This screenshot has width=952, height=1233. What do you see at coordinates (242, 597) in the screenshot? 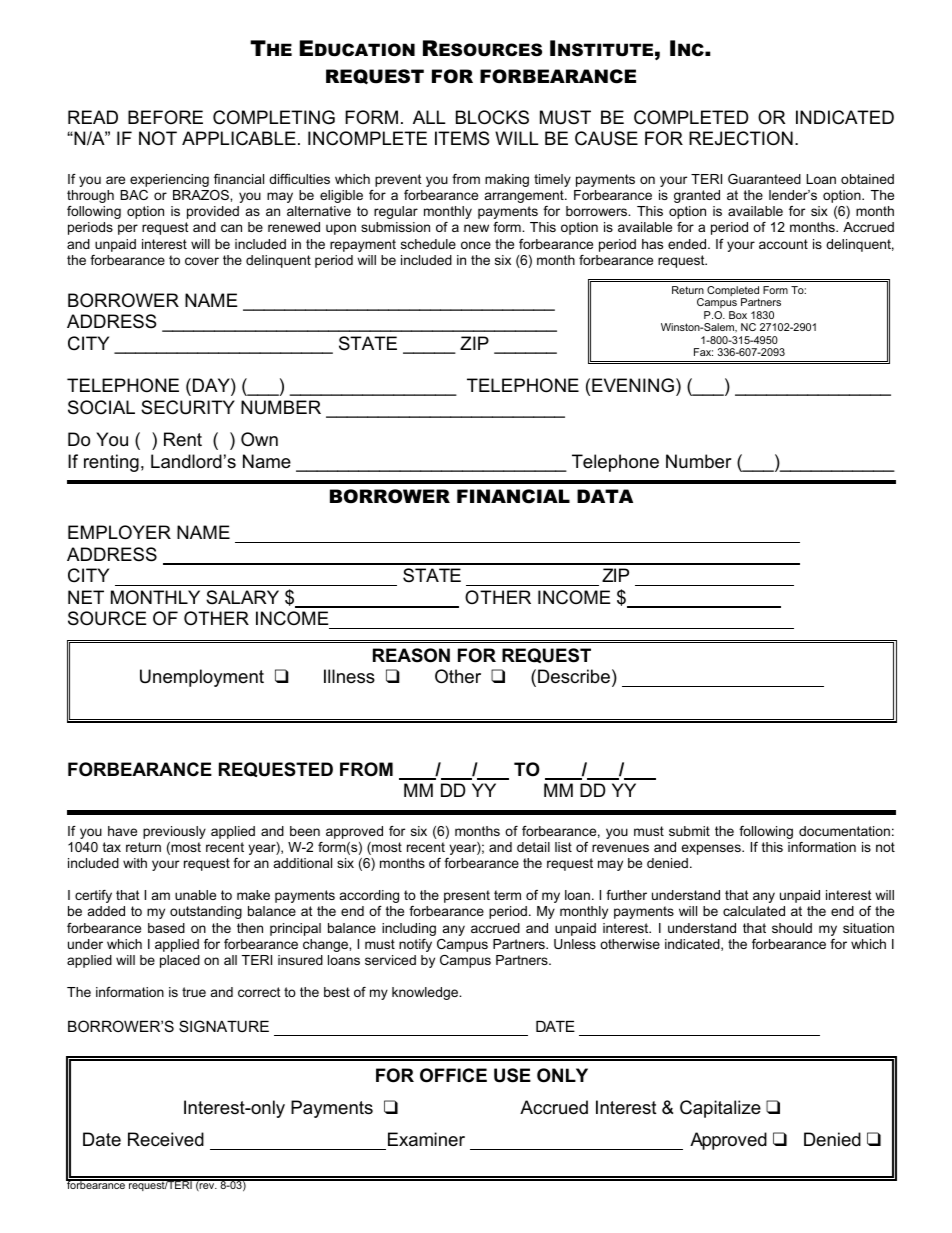
I see `SALARY` at bounding box center [242, 597].
